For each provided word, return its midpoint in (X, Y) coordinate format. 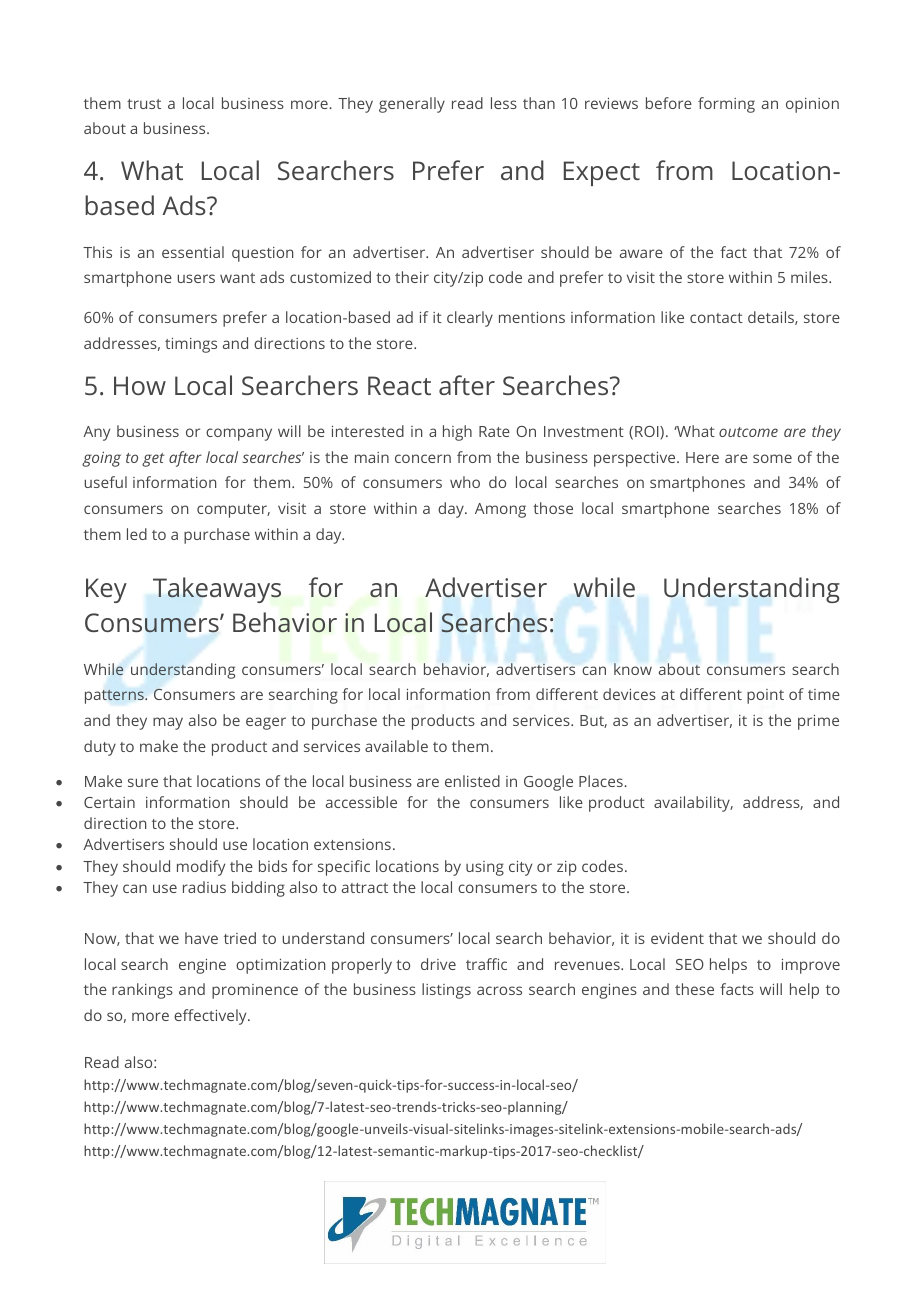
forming (726, 105)
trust (144, 104)
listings (446, 991)
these (694, 989)
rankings (142, 991)
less (504, 103)
